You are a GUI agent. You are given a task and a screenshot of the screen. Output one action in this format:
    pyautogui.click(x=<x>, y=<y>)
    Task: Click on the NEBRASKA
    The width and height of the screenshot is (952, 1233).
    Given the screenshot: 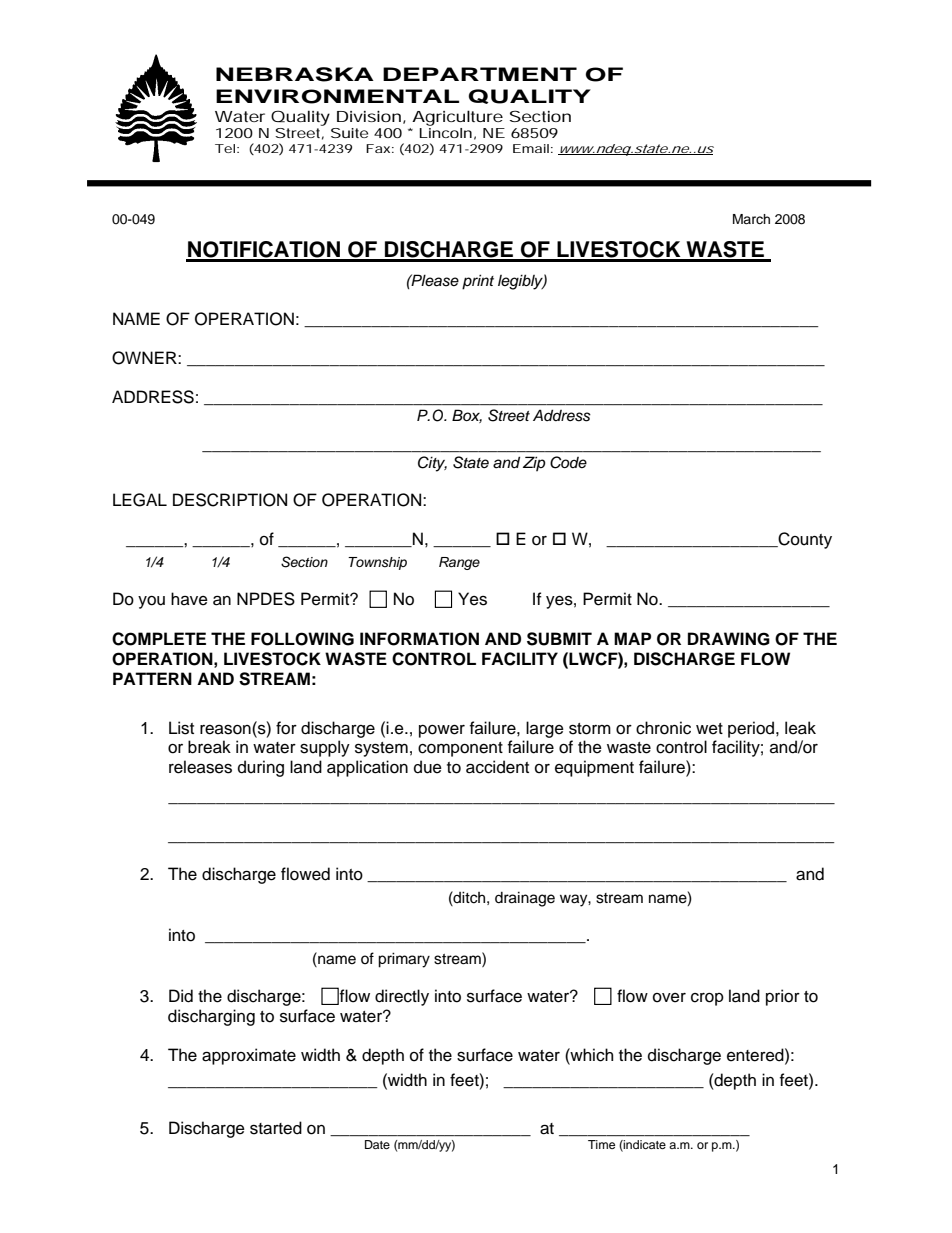 What is the action you would take?
    pyautogui.click(x=295, y=74)
